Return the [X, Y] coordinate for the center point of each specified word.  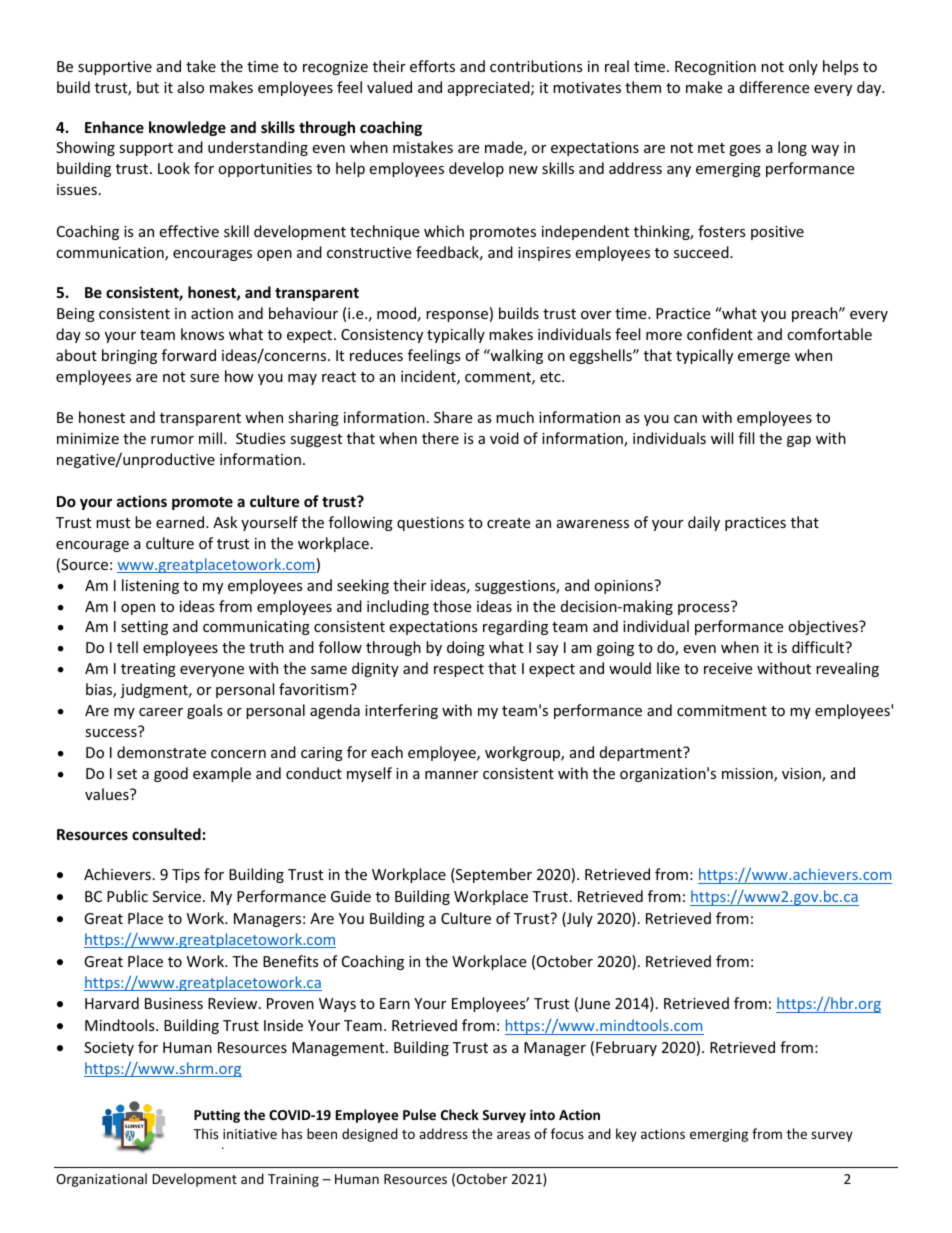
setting [144, 628]
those [452, 606]
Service [178, 896]
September [493, 875]
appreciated [490, 88]
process [705, 608]
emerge [764, 358]
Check [460, 1114]
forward [189, 355]
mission [748, 775]
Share [453, 417]
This [205, 1133]
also [191, 87]
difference [774, 87]
